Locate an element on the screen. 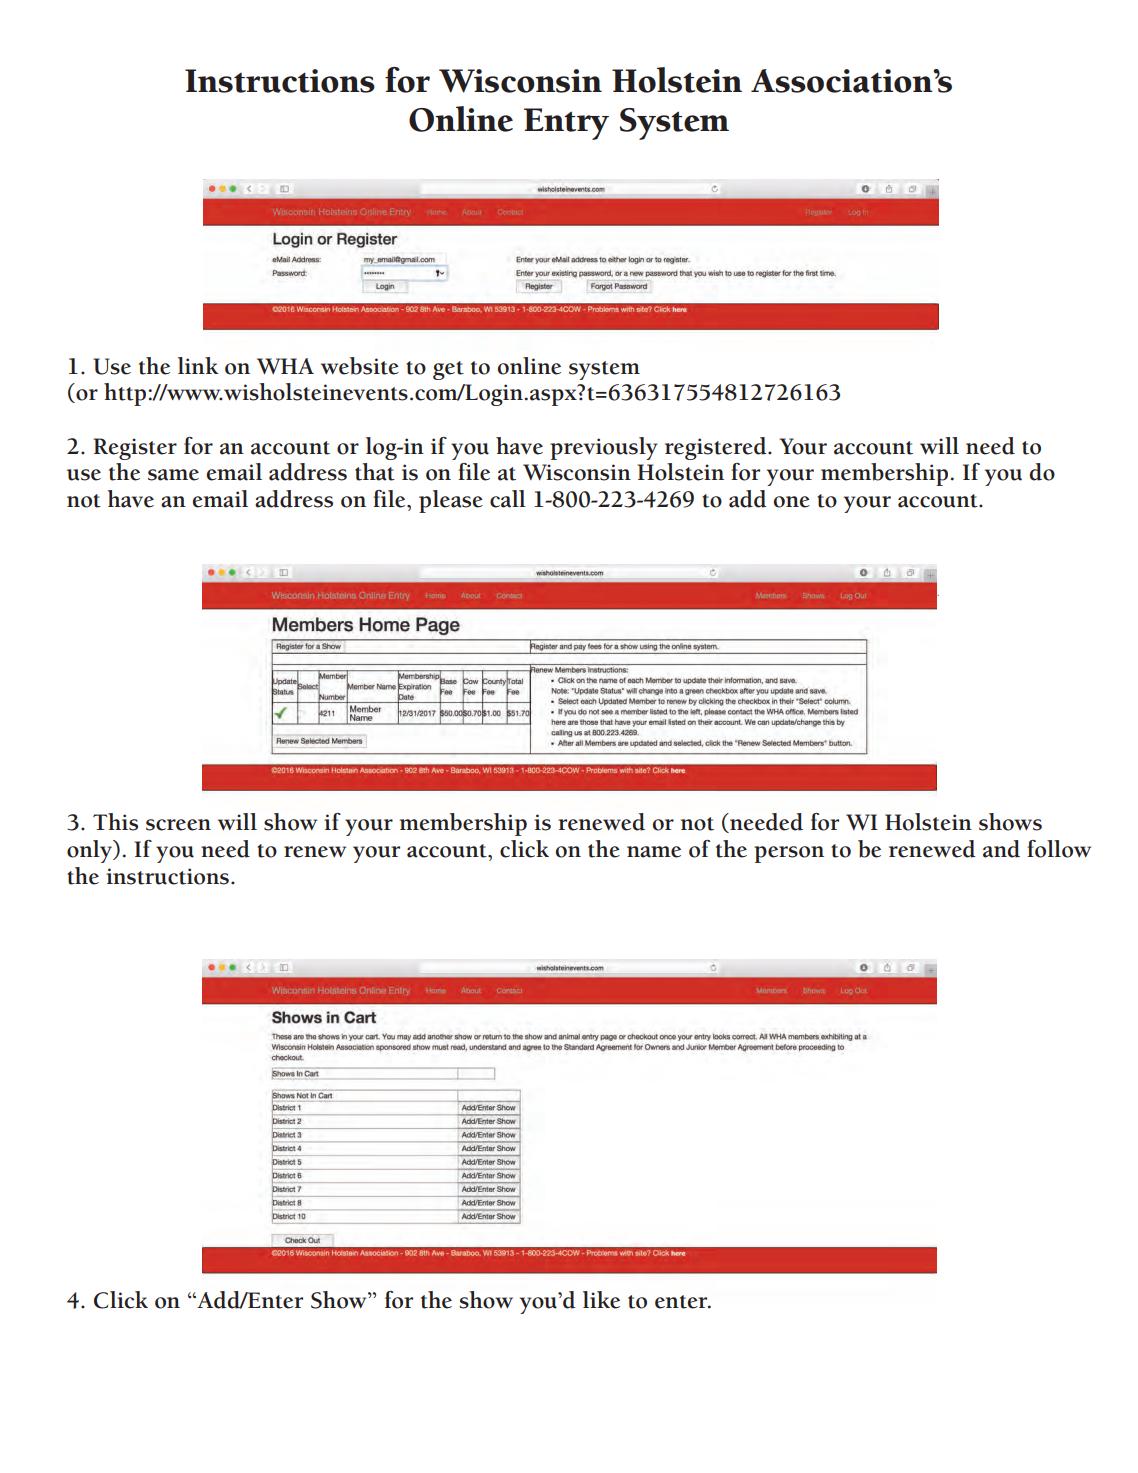 This screenshot has height=1473, width=1138. call is located at coordinates (508, 499).
